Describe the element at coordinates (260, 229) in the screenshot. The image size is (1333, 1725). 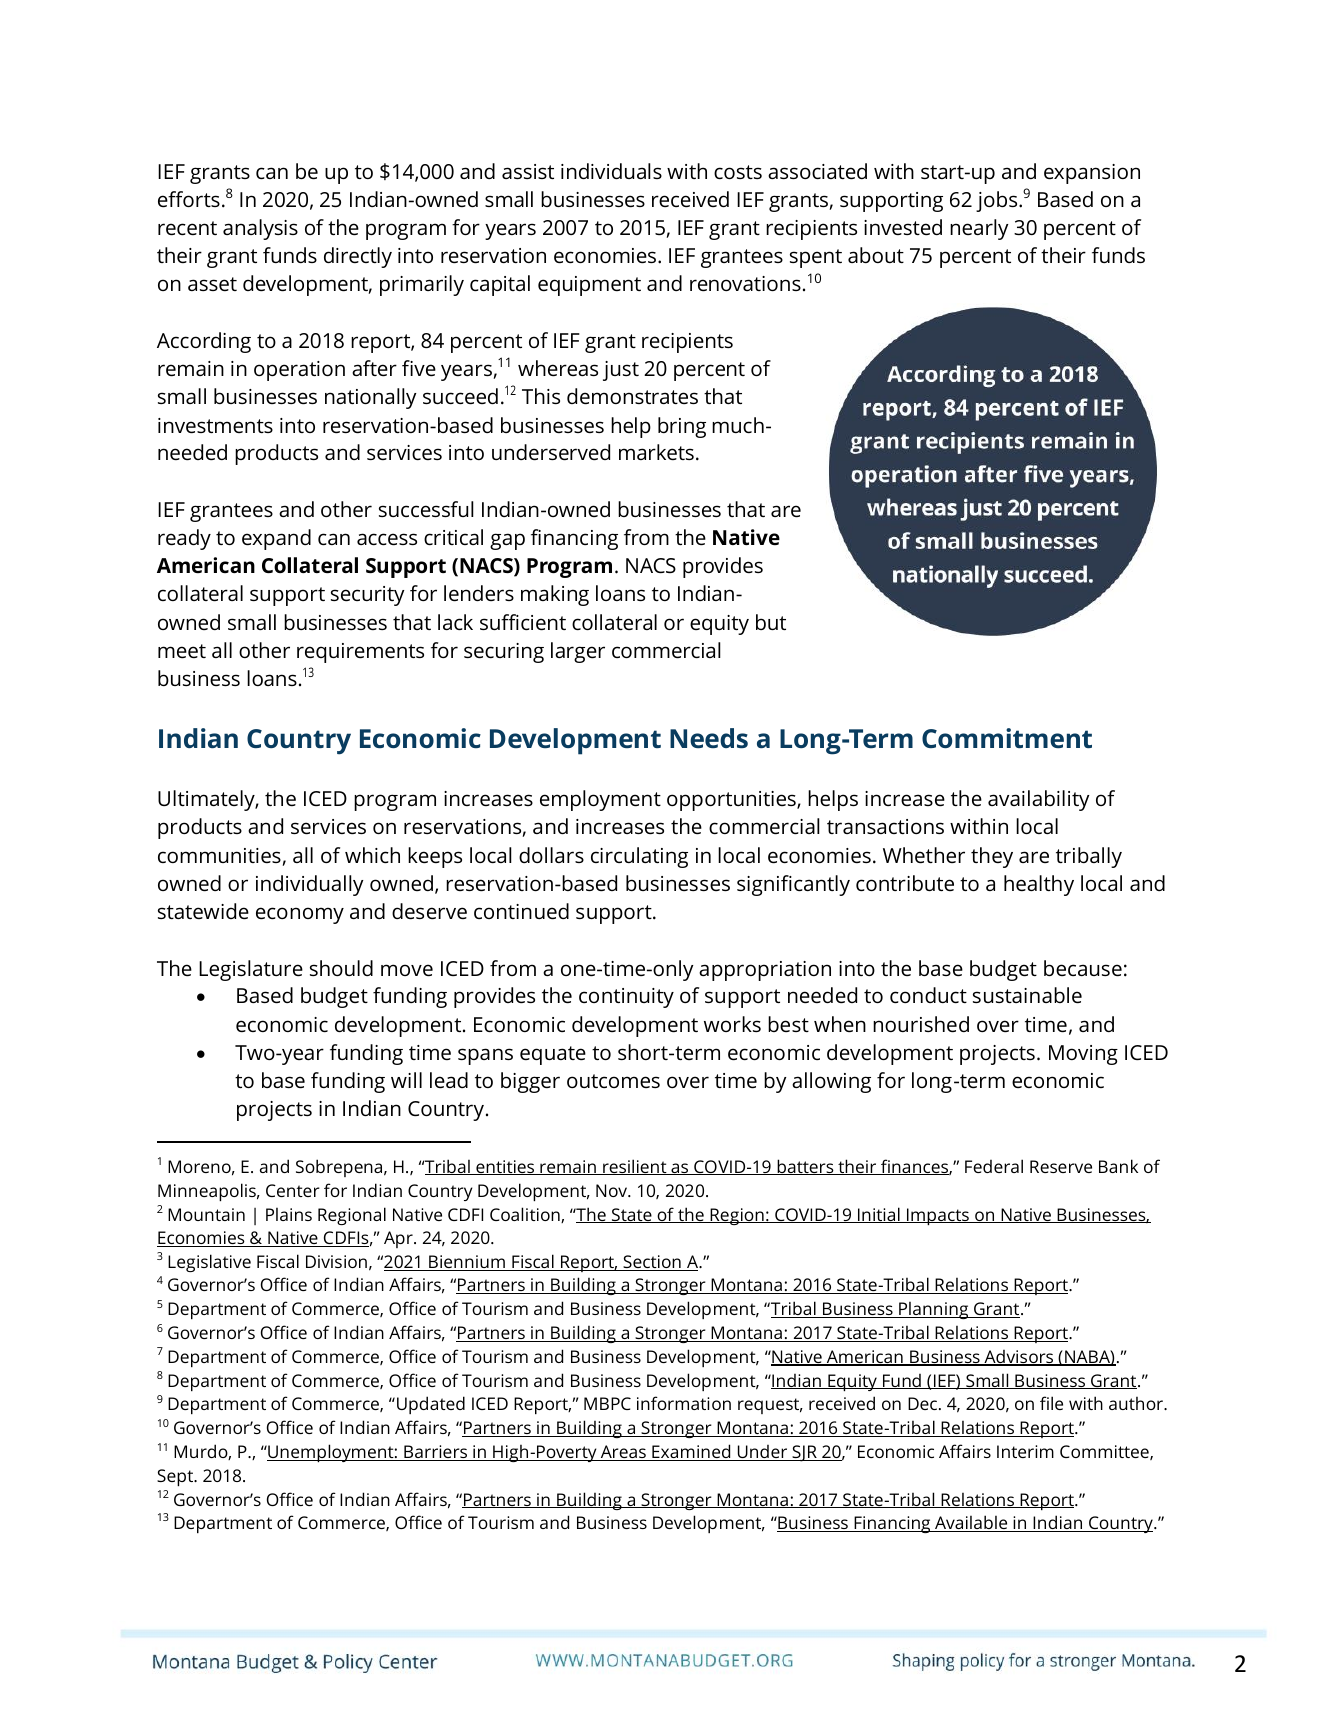
I see `analysis` at that location.
